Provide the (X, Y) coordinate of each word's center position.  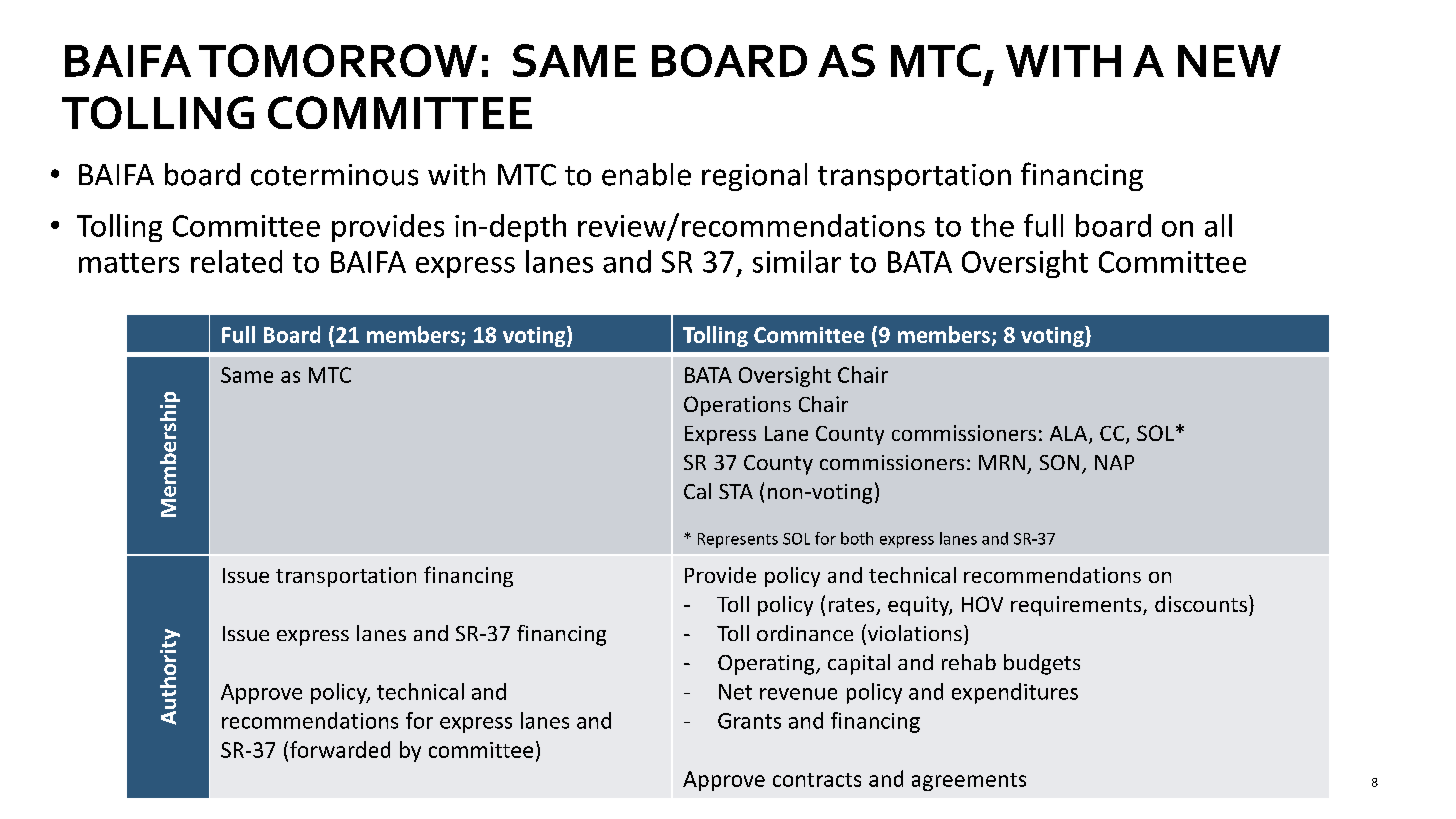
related (236, 261)
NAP (1114, 462)
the (992, 225)
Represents (738, 540)
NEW (1229, 61)
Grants (749, 721)
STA (736, 491)
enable (646, 174)
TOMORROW (338, 60)
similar (797, 261)
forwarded (340, 749)
